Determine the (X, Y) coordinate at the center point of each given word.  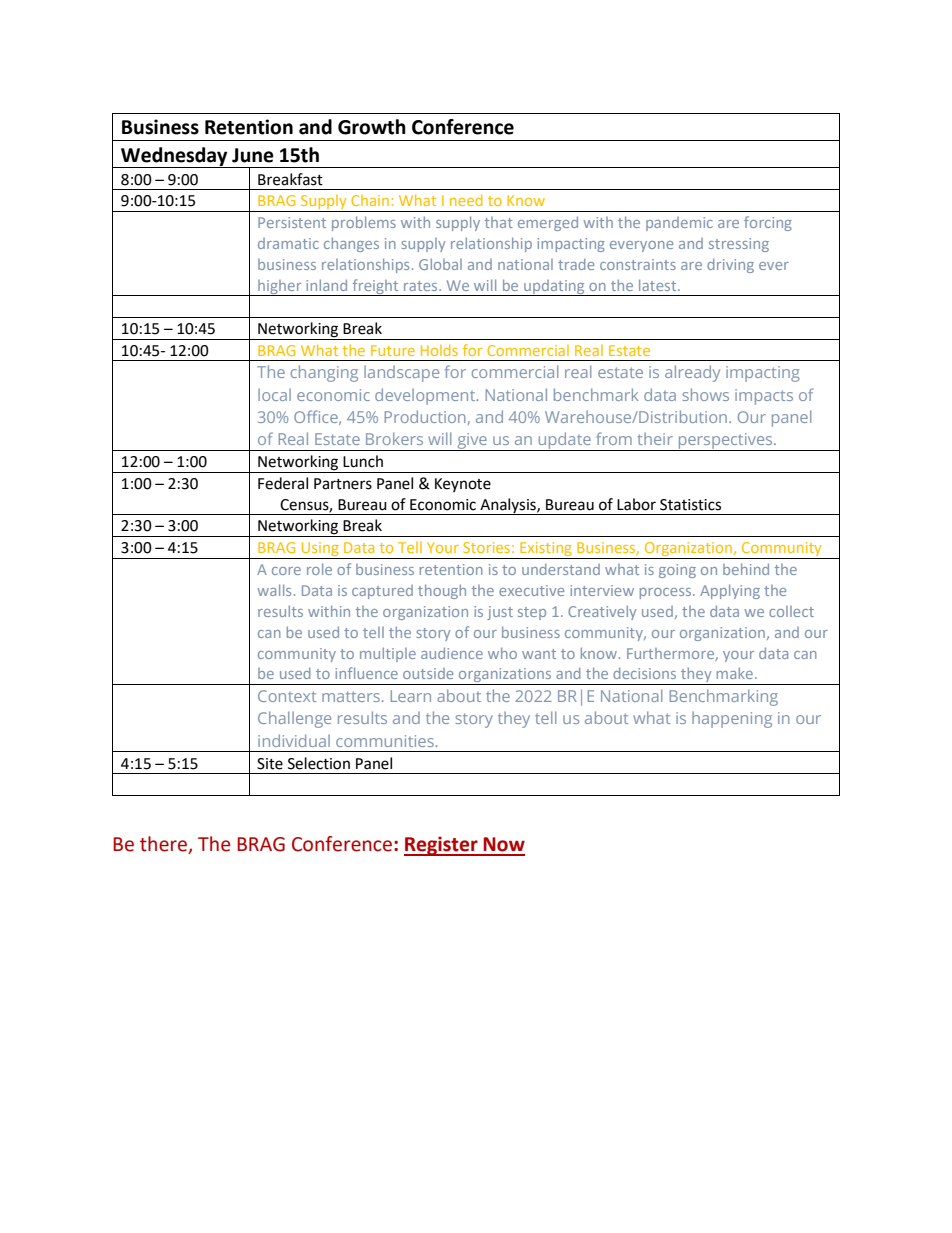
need (466, 200)
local (274, 395)
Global (440, 264)
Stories (486, 547)
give (472, 442)
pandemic (679, 224)
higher (280, 288)
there (164, 845)
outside (428, 673)
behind (746, 569)
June (253, 155)
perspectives (725, 442)
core (286, 571)
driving (730, 265)
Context (287, 696)
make (736, 673)
